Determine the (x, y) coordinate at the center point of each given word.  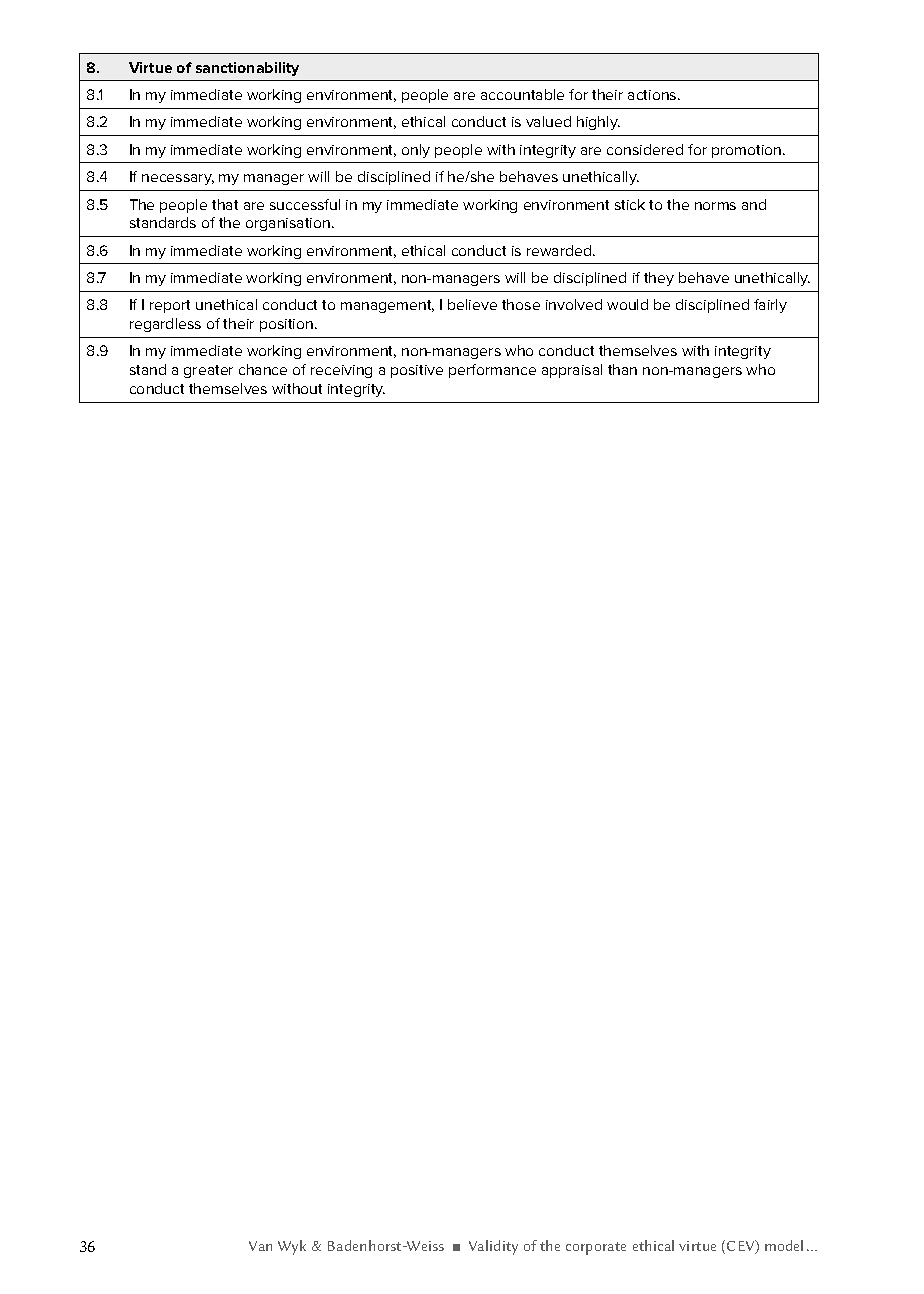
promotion (748, 151)
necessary (178, 179)
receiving (341, 371)
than (622, 369)
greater (208, 371)
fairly (770, 306)
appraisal (572, 371)
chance (263, 369)
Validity (493, 1247)
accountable (522, 94)
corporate (596, 1248)
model (784, 1245)
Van (260, 1246)
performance (492, 371)
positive (417, 371)
